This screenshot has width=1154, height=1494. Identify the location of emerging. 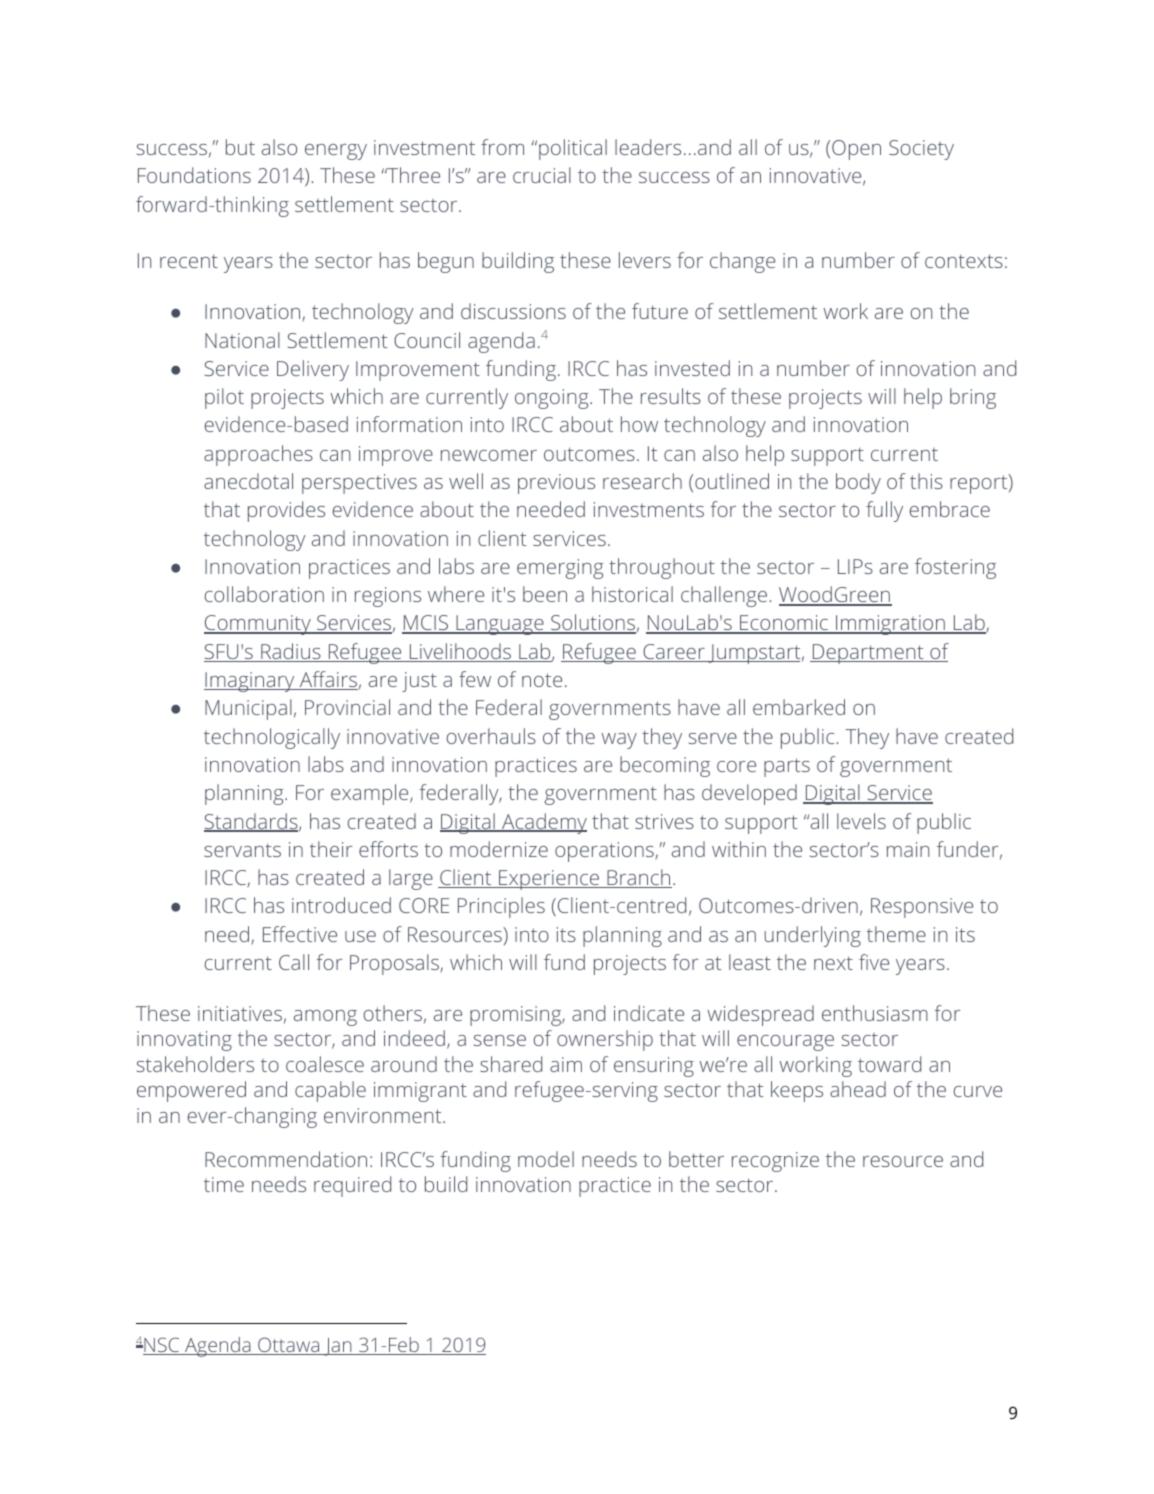
(560, 569).
